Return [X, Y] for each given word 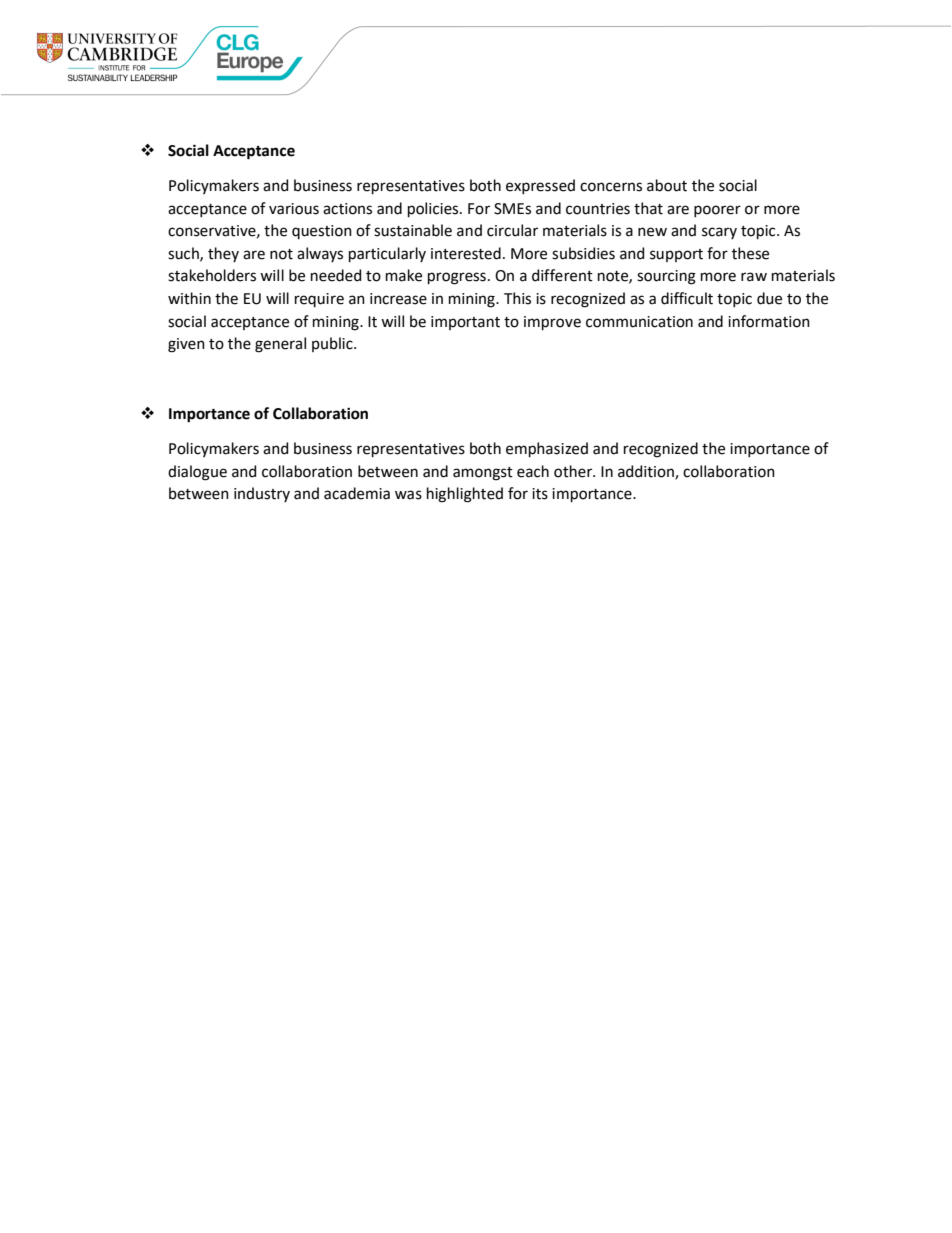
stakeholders [212, 275]
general [280, 345]
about [667, 185]
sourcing [666, 277]
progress [457, 278]
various [294, 209]
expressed [540, 186]
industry [262, 494]
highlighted [465, 495]
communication [639, 322]
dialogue [197, 473]
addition [647, 472]
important [465, 323]
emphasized [547, 449]
